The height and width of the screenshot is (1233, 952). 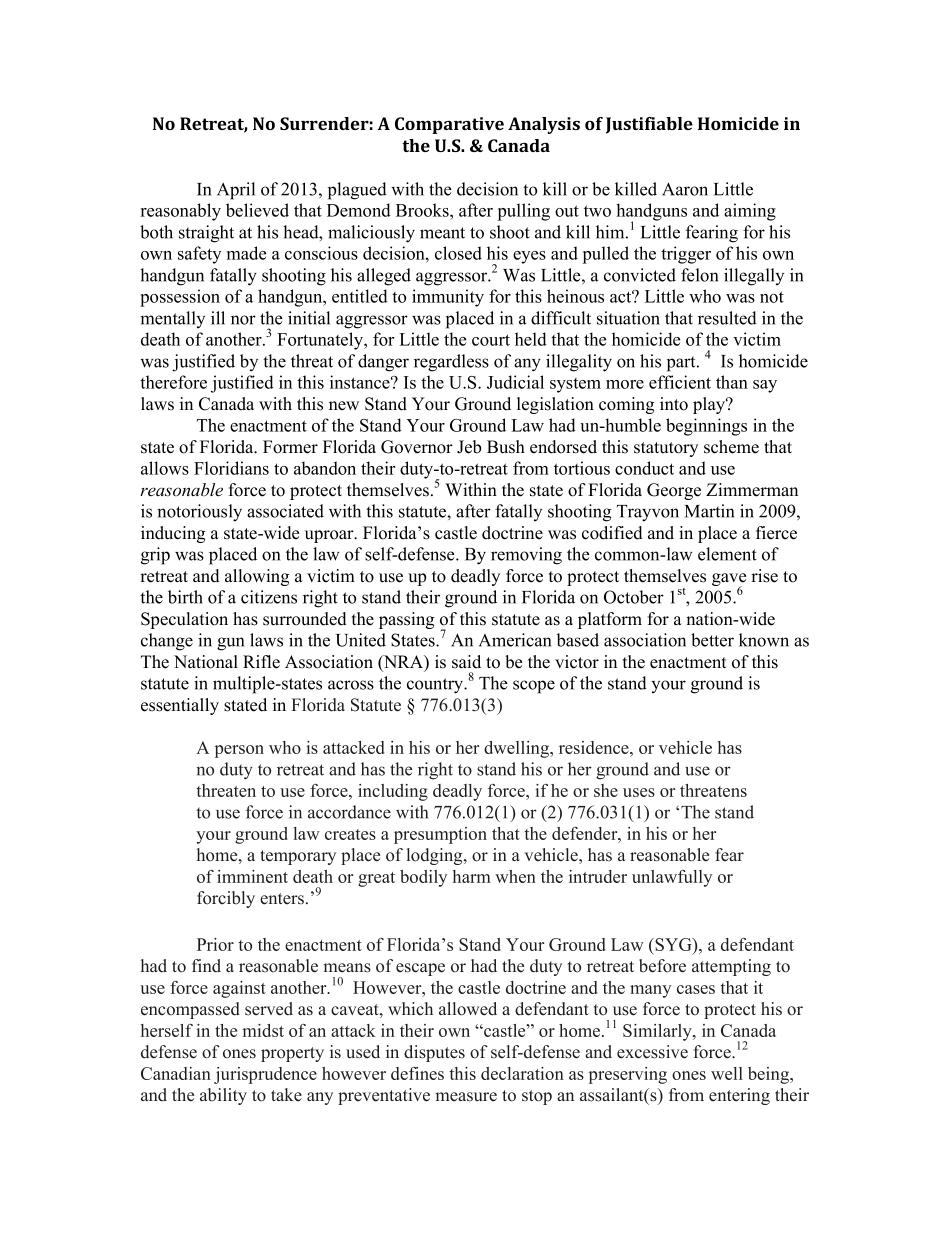 What do you see at coordinates (712, 640) in the screenshot?
I see `better` at bounding box center [712, 640].
